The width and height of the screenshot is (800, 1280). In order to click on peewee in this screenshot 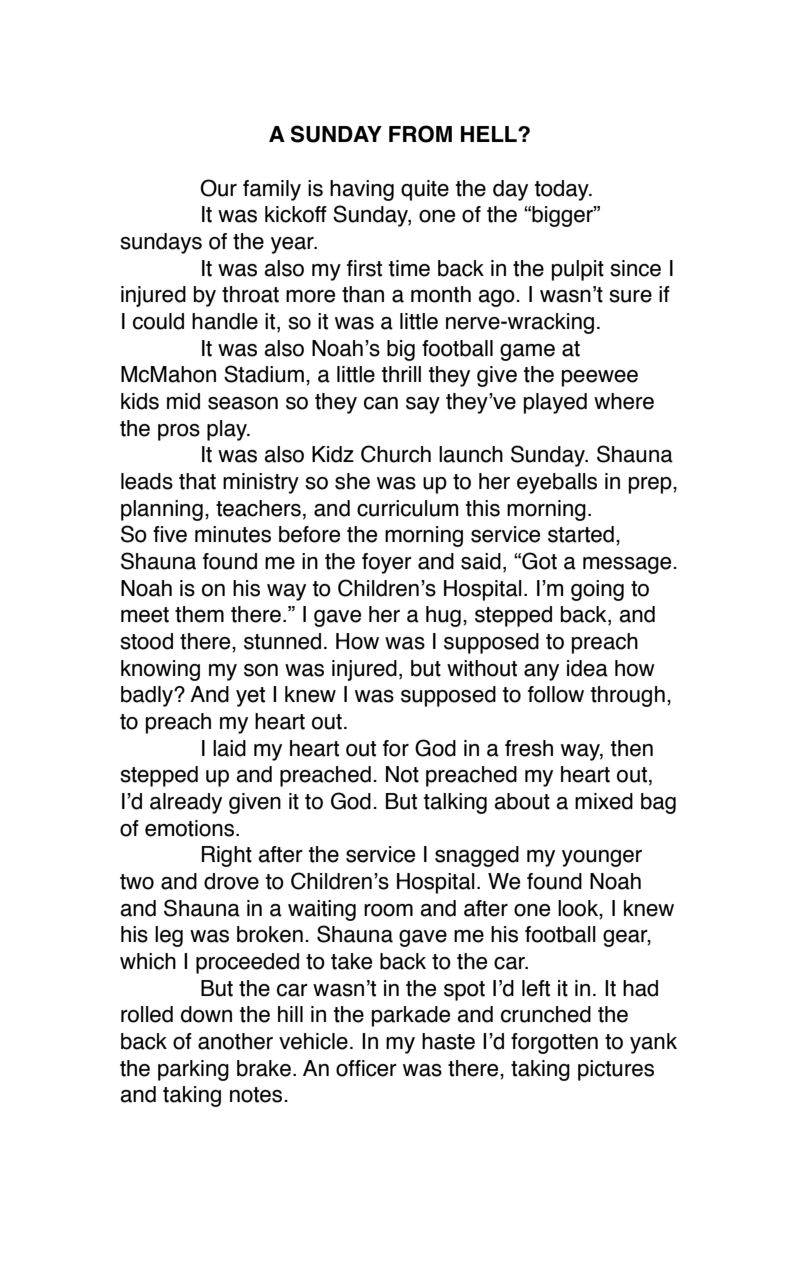, I will do `click(600, 378)`.
